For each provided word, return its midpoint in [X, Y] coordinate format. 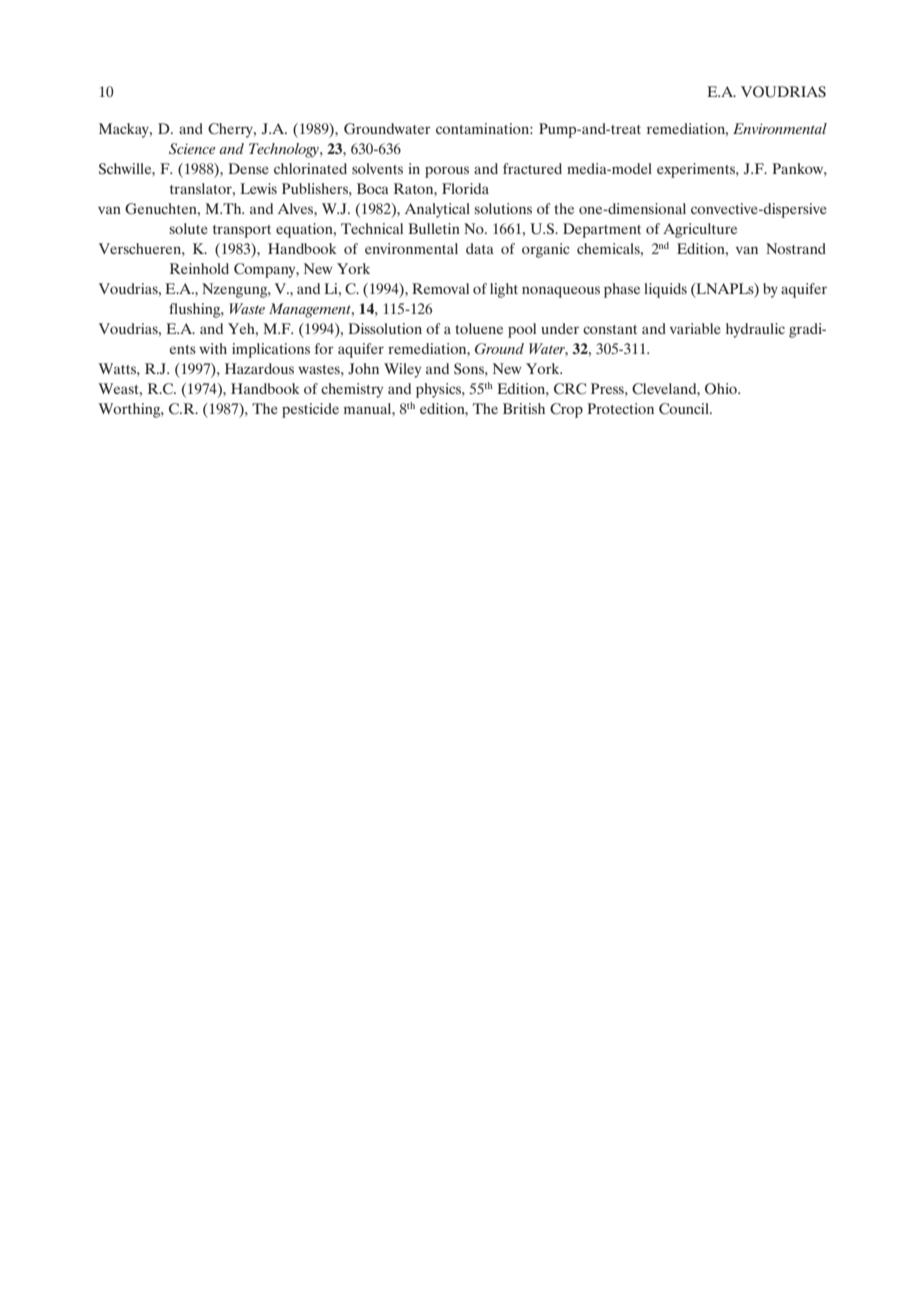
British [524, 408]
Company [266, 270]
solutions [503, 208]
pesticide [310, 410]
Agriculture [700, 230]
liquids [665, 290]
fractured [532, 168]
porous [447, 172]
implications [271, 350]
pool [522, 330]
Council [685, 409]
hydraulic [755, 330]
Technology [285, 150]
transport [242, 231]
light [504, 290]
